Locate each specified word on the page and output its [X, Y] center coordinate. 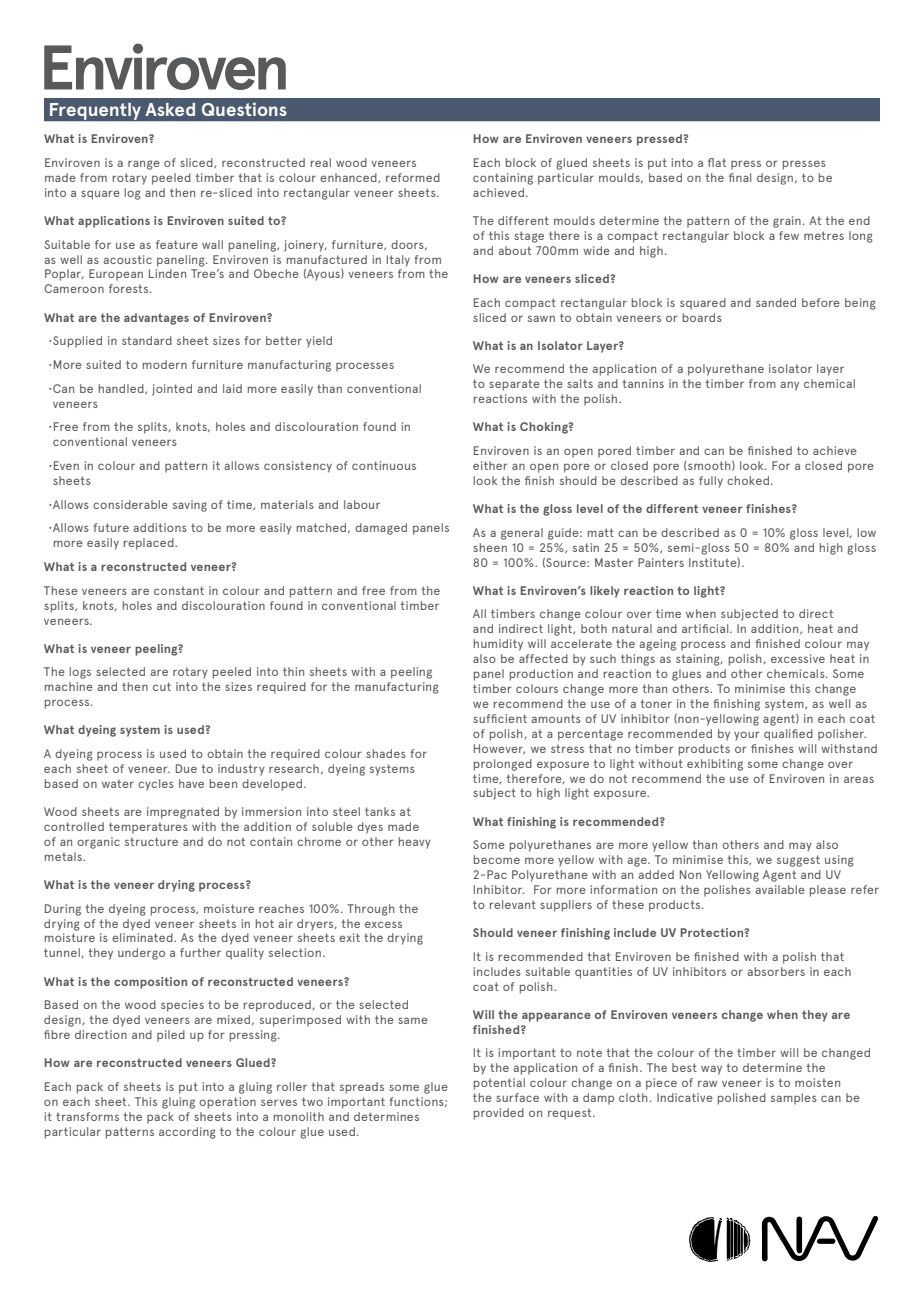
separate [514, 385]
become [497, 859]
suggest [798, 861]
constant [179, 590]
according [187, 1133]
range [144, 165]
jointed [172, 390]
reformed [413, 177]
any [789, 386]
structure [151, 841]
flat [717, 162]
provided [499, 1114]
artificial [706, 628]
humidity [498, 645]
